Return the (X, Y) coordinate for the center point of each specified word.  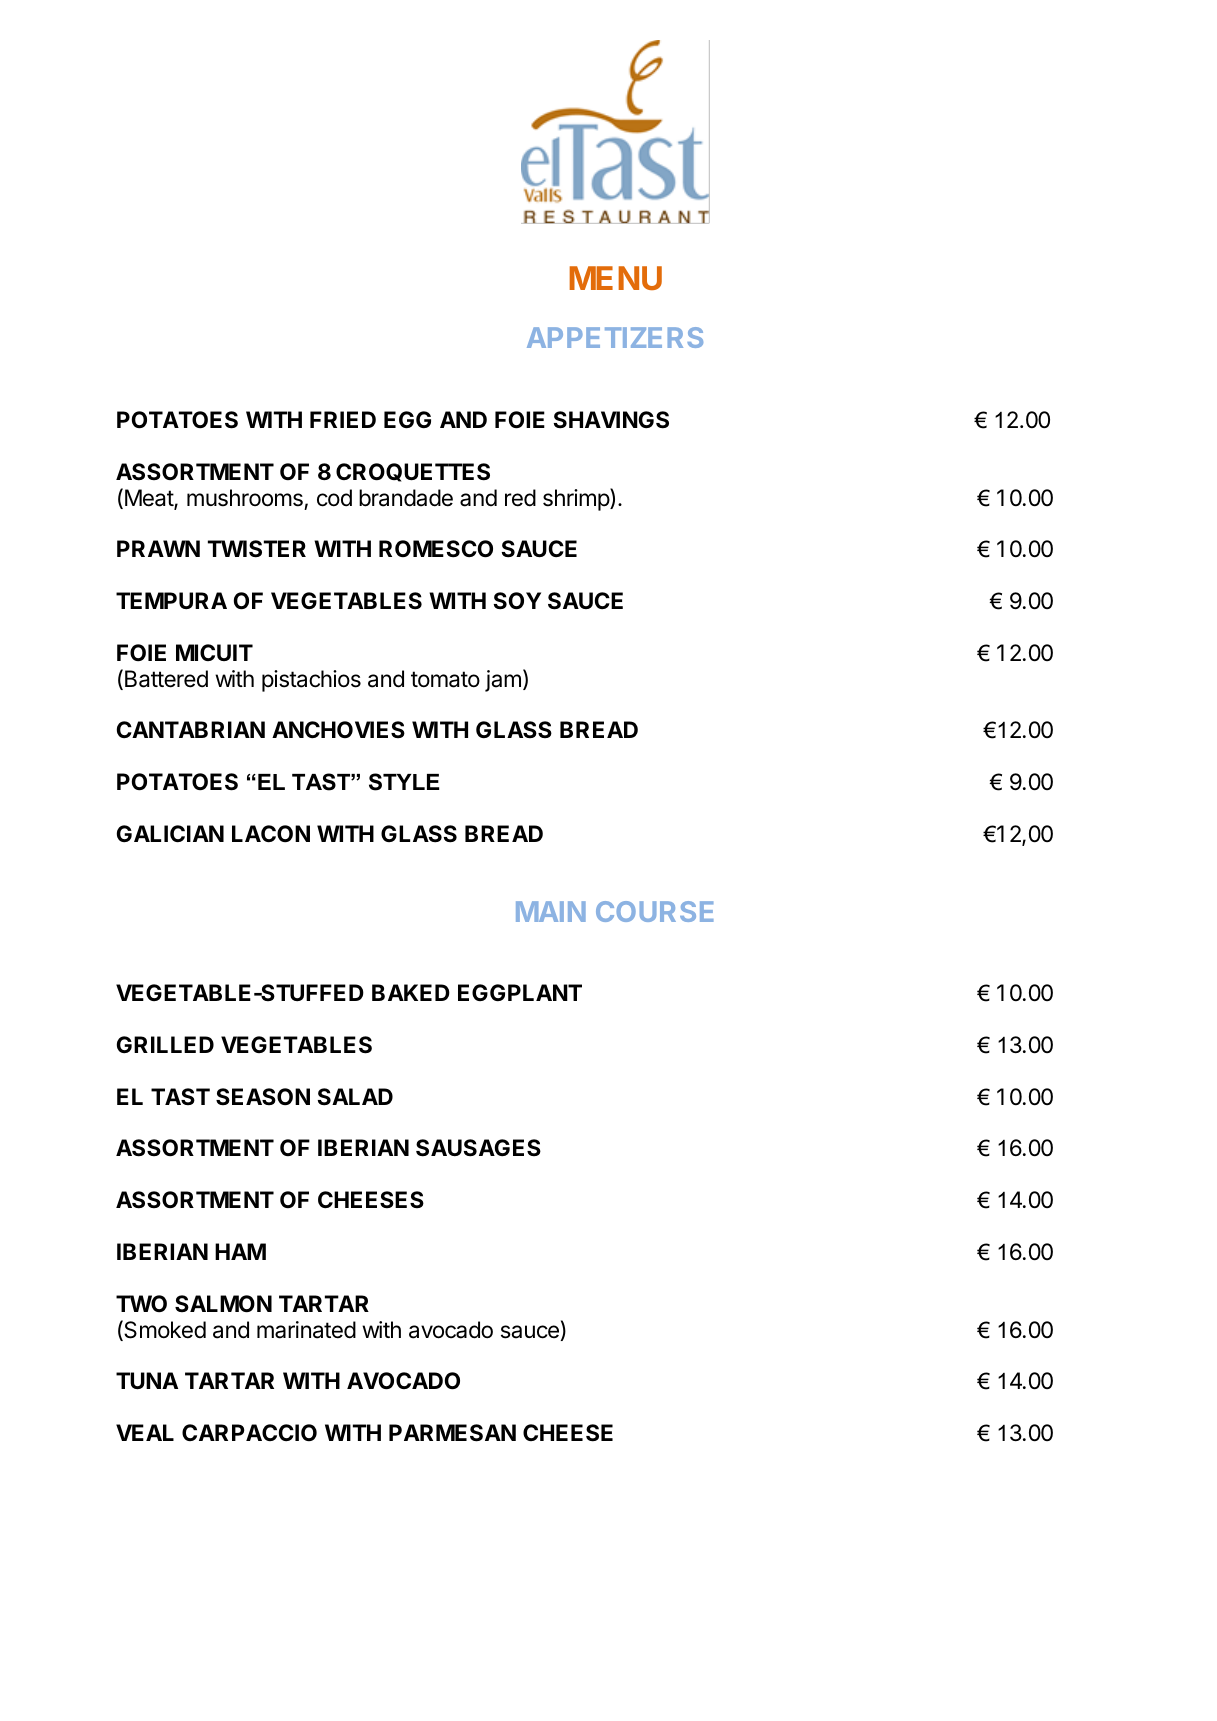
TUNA (147, 1381)
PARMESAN (452, 1433)
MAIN (551, 911)
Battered (166, 679)
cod (334, 498)
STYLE (404, 782)
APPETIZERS (615, 337)
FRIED (343, 419)
